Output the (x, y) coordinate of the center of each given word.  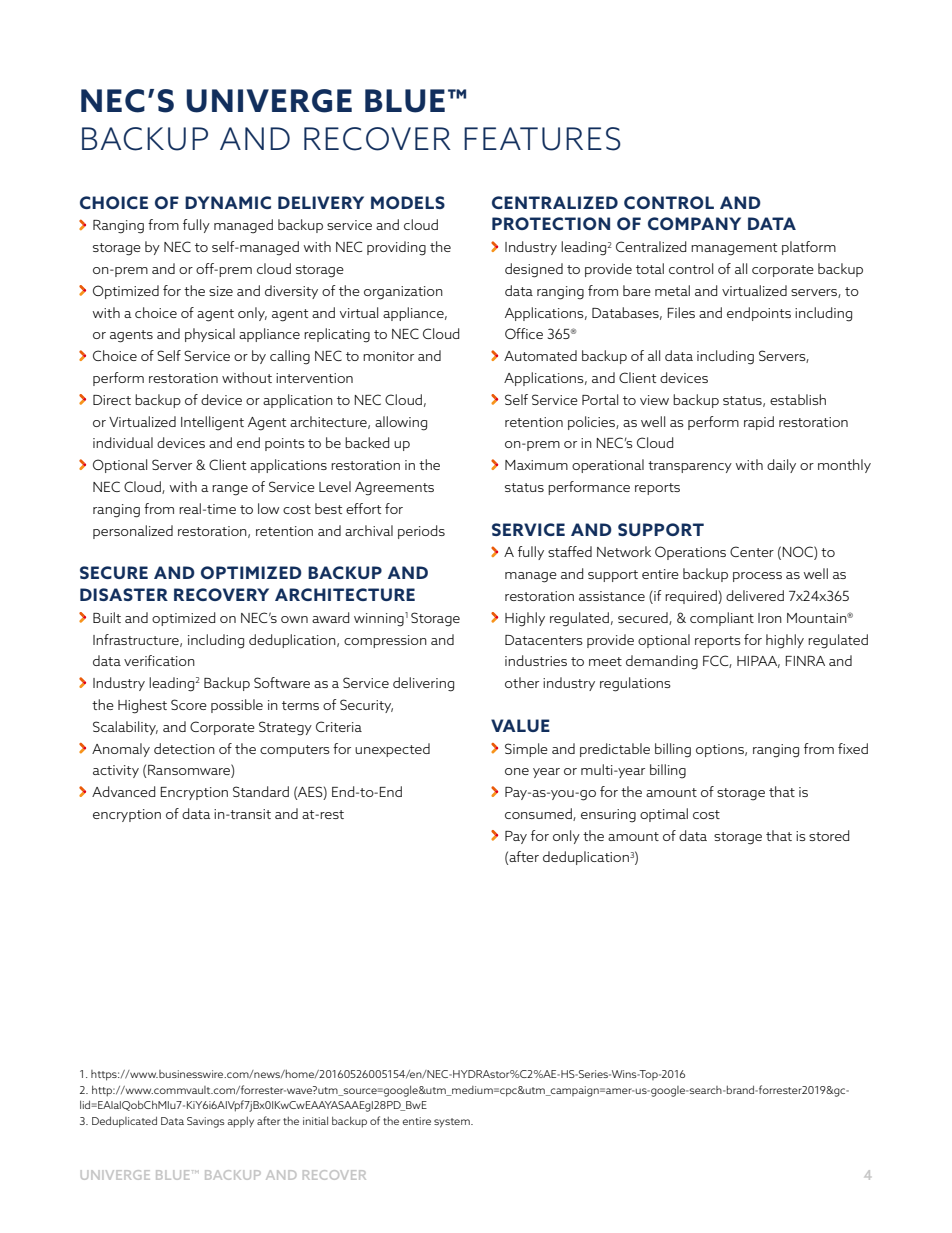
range (230, 490)
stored (829, 835)
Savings (206, 1122)
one (517, 771)
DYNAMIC (228, 202)
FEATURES (542, 139)
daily (781, 466)
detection (184, 748)
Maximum (536, 465)
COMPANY (694, 223)
